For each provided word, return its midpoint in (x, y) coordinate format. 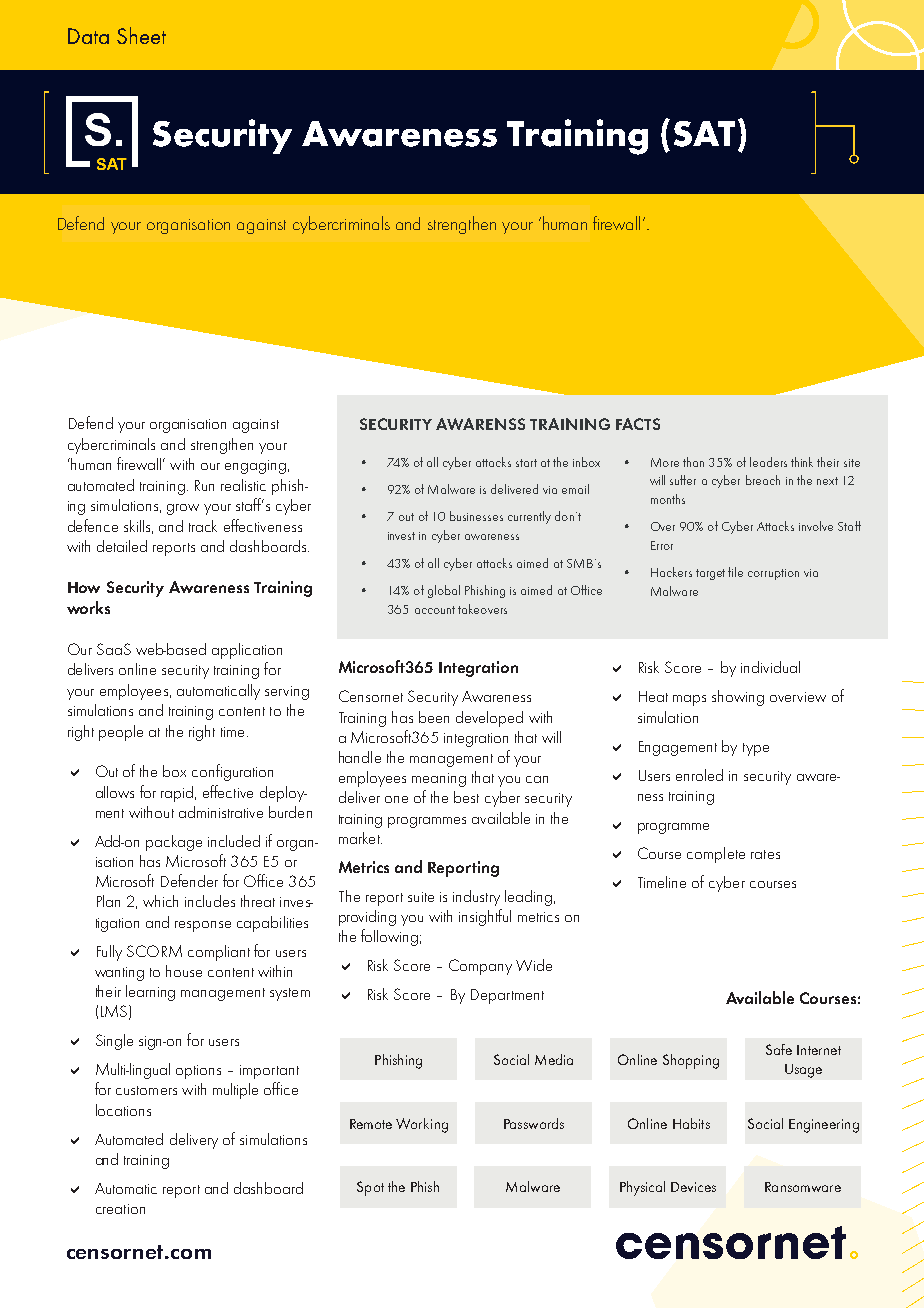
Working (422, 1125)
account (435, 610)
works (88, 607)
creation (120, 1209)
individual (770, 667)
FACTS (638, 424)
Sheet (141, 35)
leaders (768, 462)
